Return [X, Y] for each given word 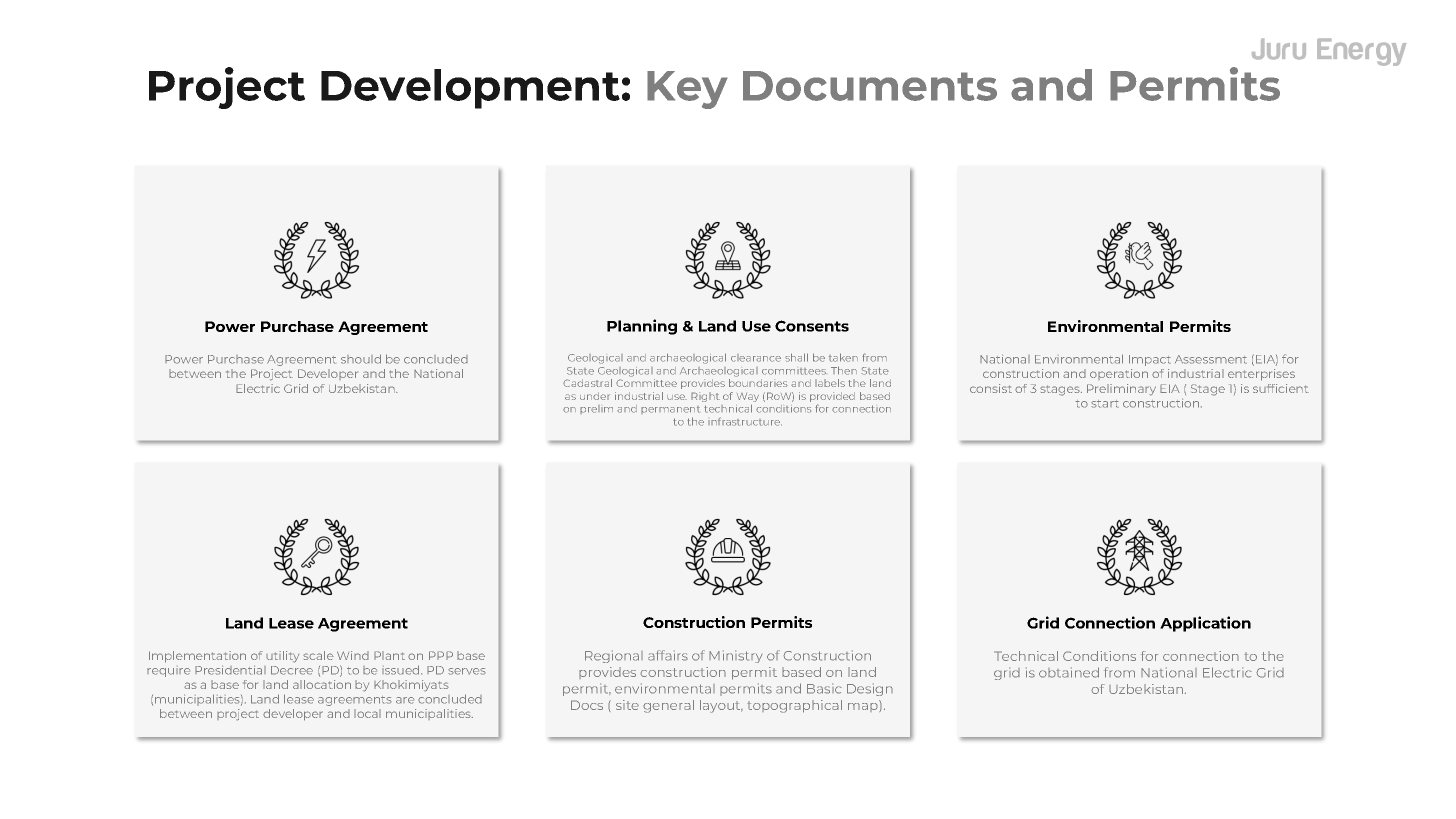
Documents [870, 86]
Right [705, 397]
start [1105, 404]
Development [470, 89]
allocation [322, 684]
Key [687, 90]
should [361, 359]
